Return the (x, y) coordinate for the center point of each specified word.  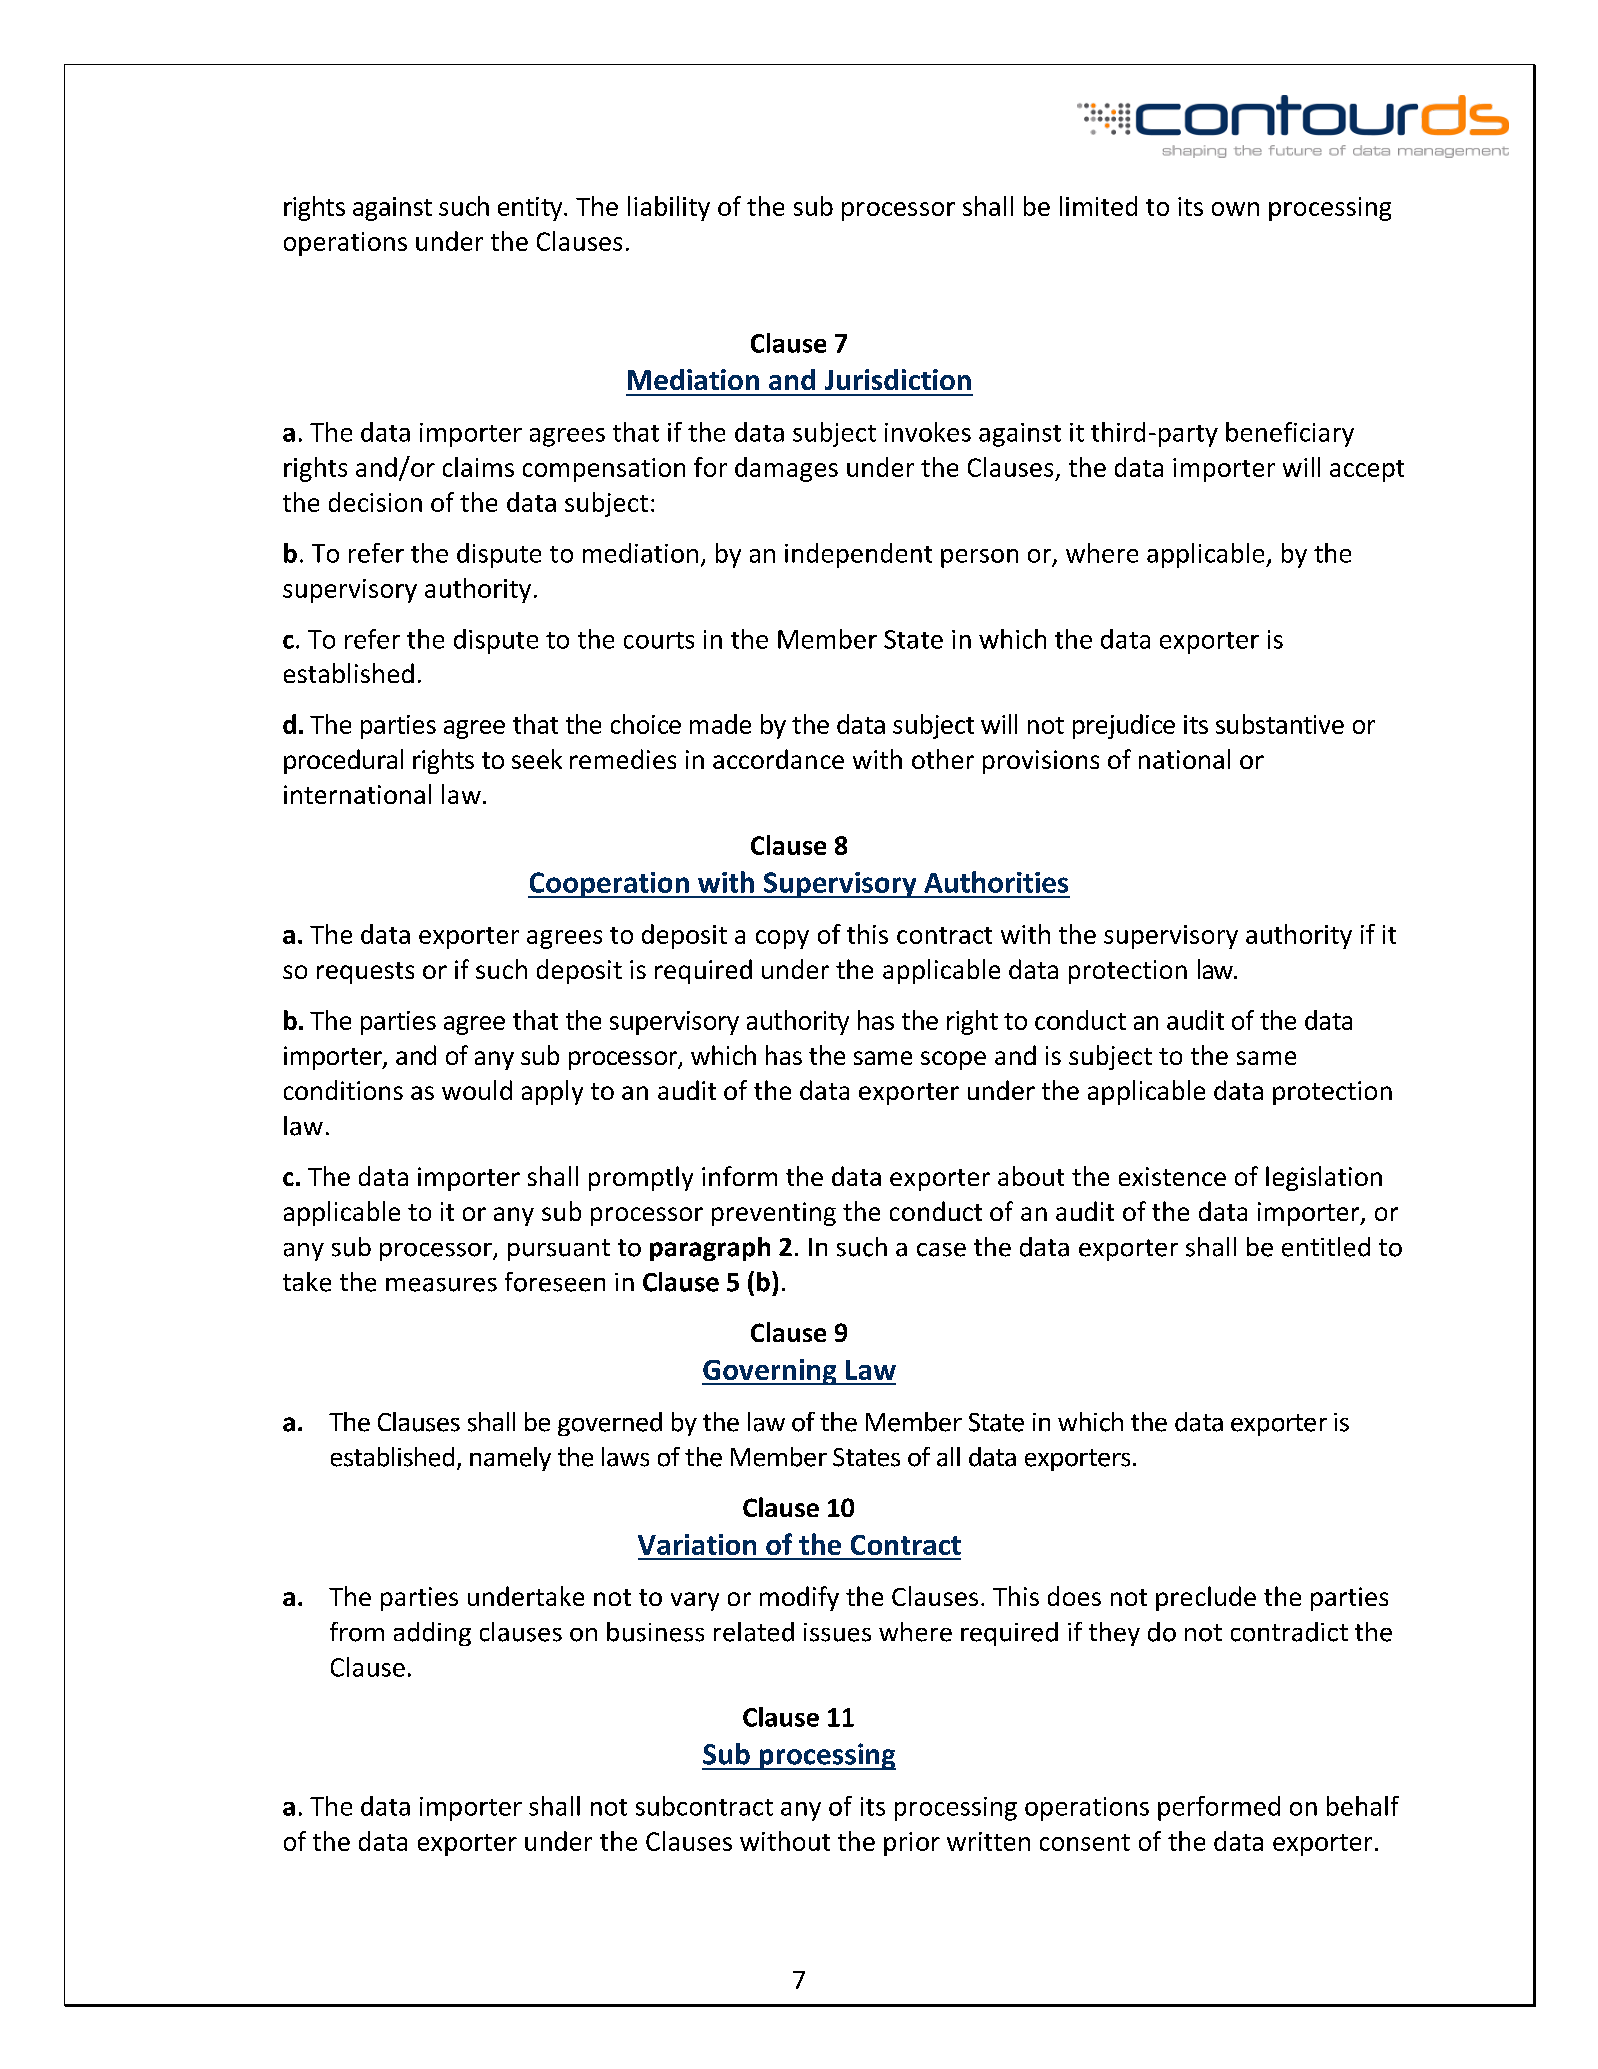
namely (510, 1459)
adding (432, 1634)
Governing (770, 1372)
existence (1172, 1176)
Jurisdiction (898, 379)
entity (531, 209)
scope (953, 1060)
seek (537, 759)
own (1235, 209)
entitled (1326, 1247)
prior (912, 1844)
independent (858, 555)
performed (1219, 1808)
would (477, 1090)
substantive (1280, 724)
